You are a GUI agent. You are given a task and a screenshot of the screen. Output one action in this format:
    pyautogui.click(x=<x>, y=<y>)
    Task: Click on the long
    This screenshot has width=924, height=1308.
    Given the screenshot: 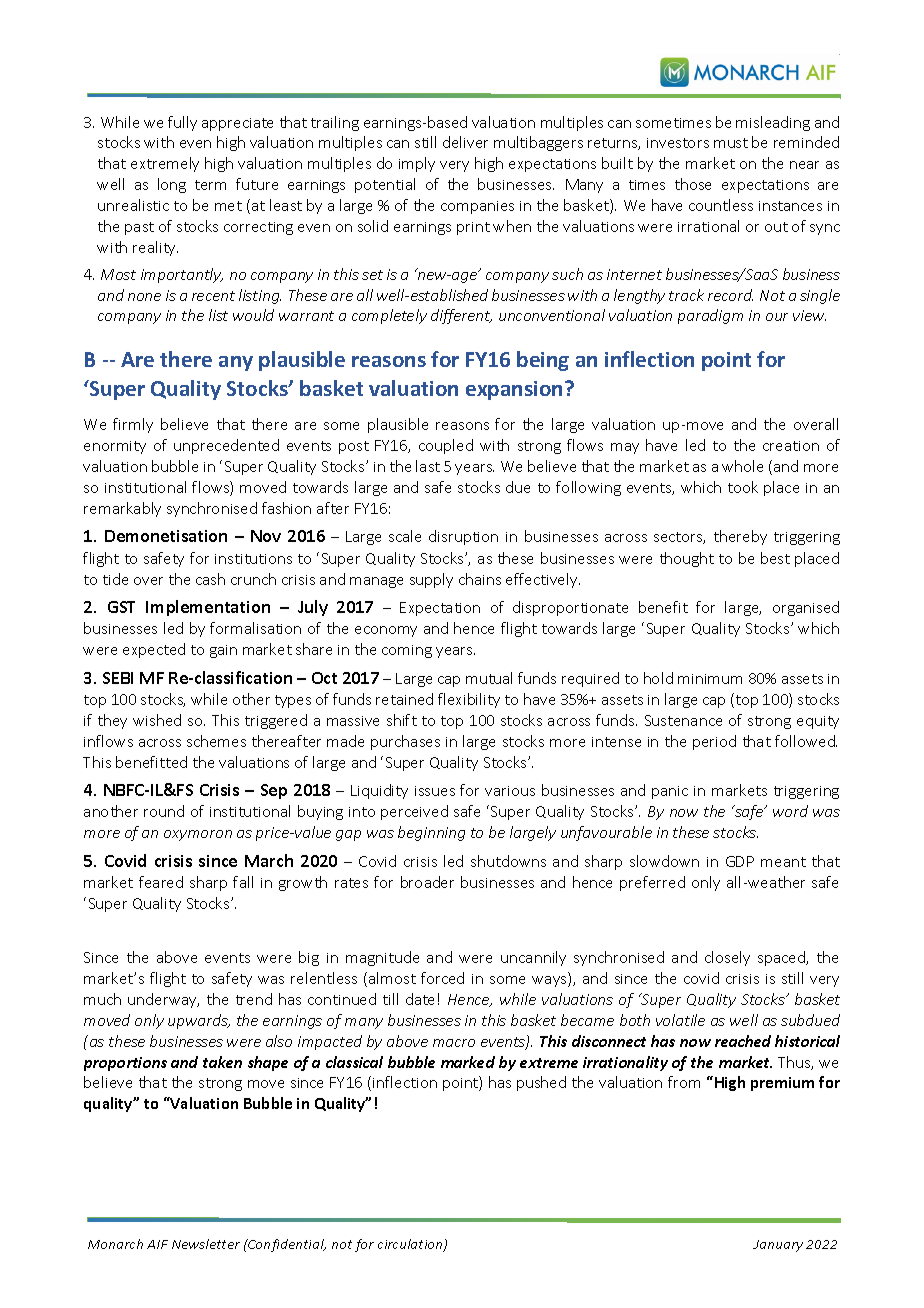 What is the action you would take?
    pyautogui.click(x=172, y=185)
